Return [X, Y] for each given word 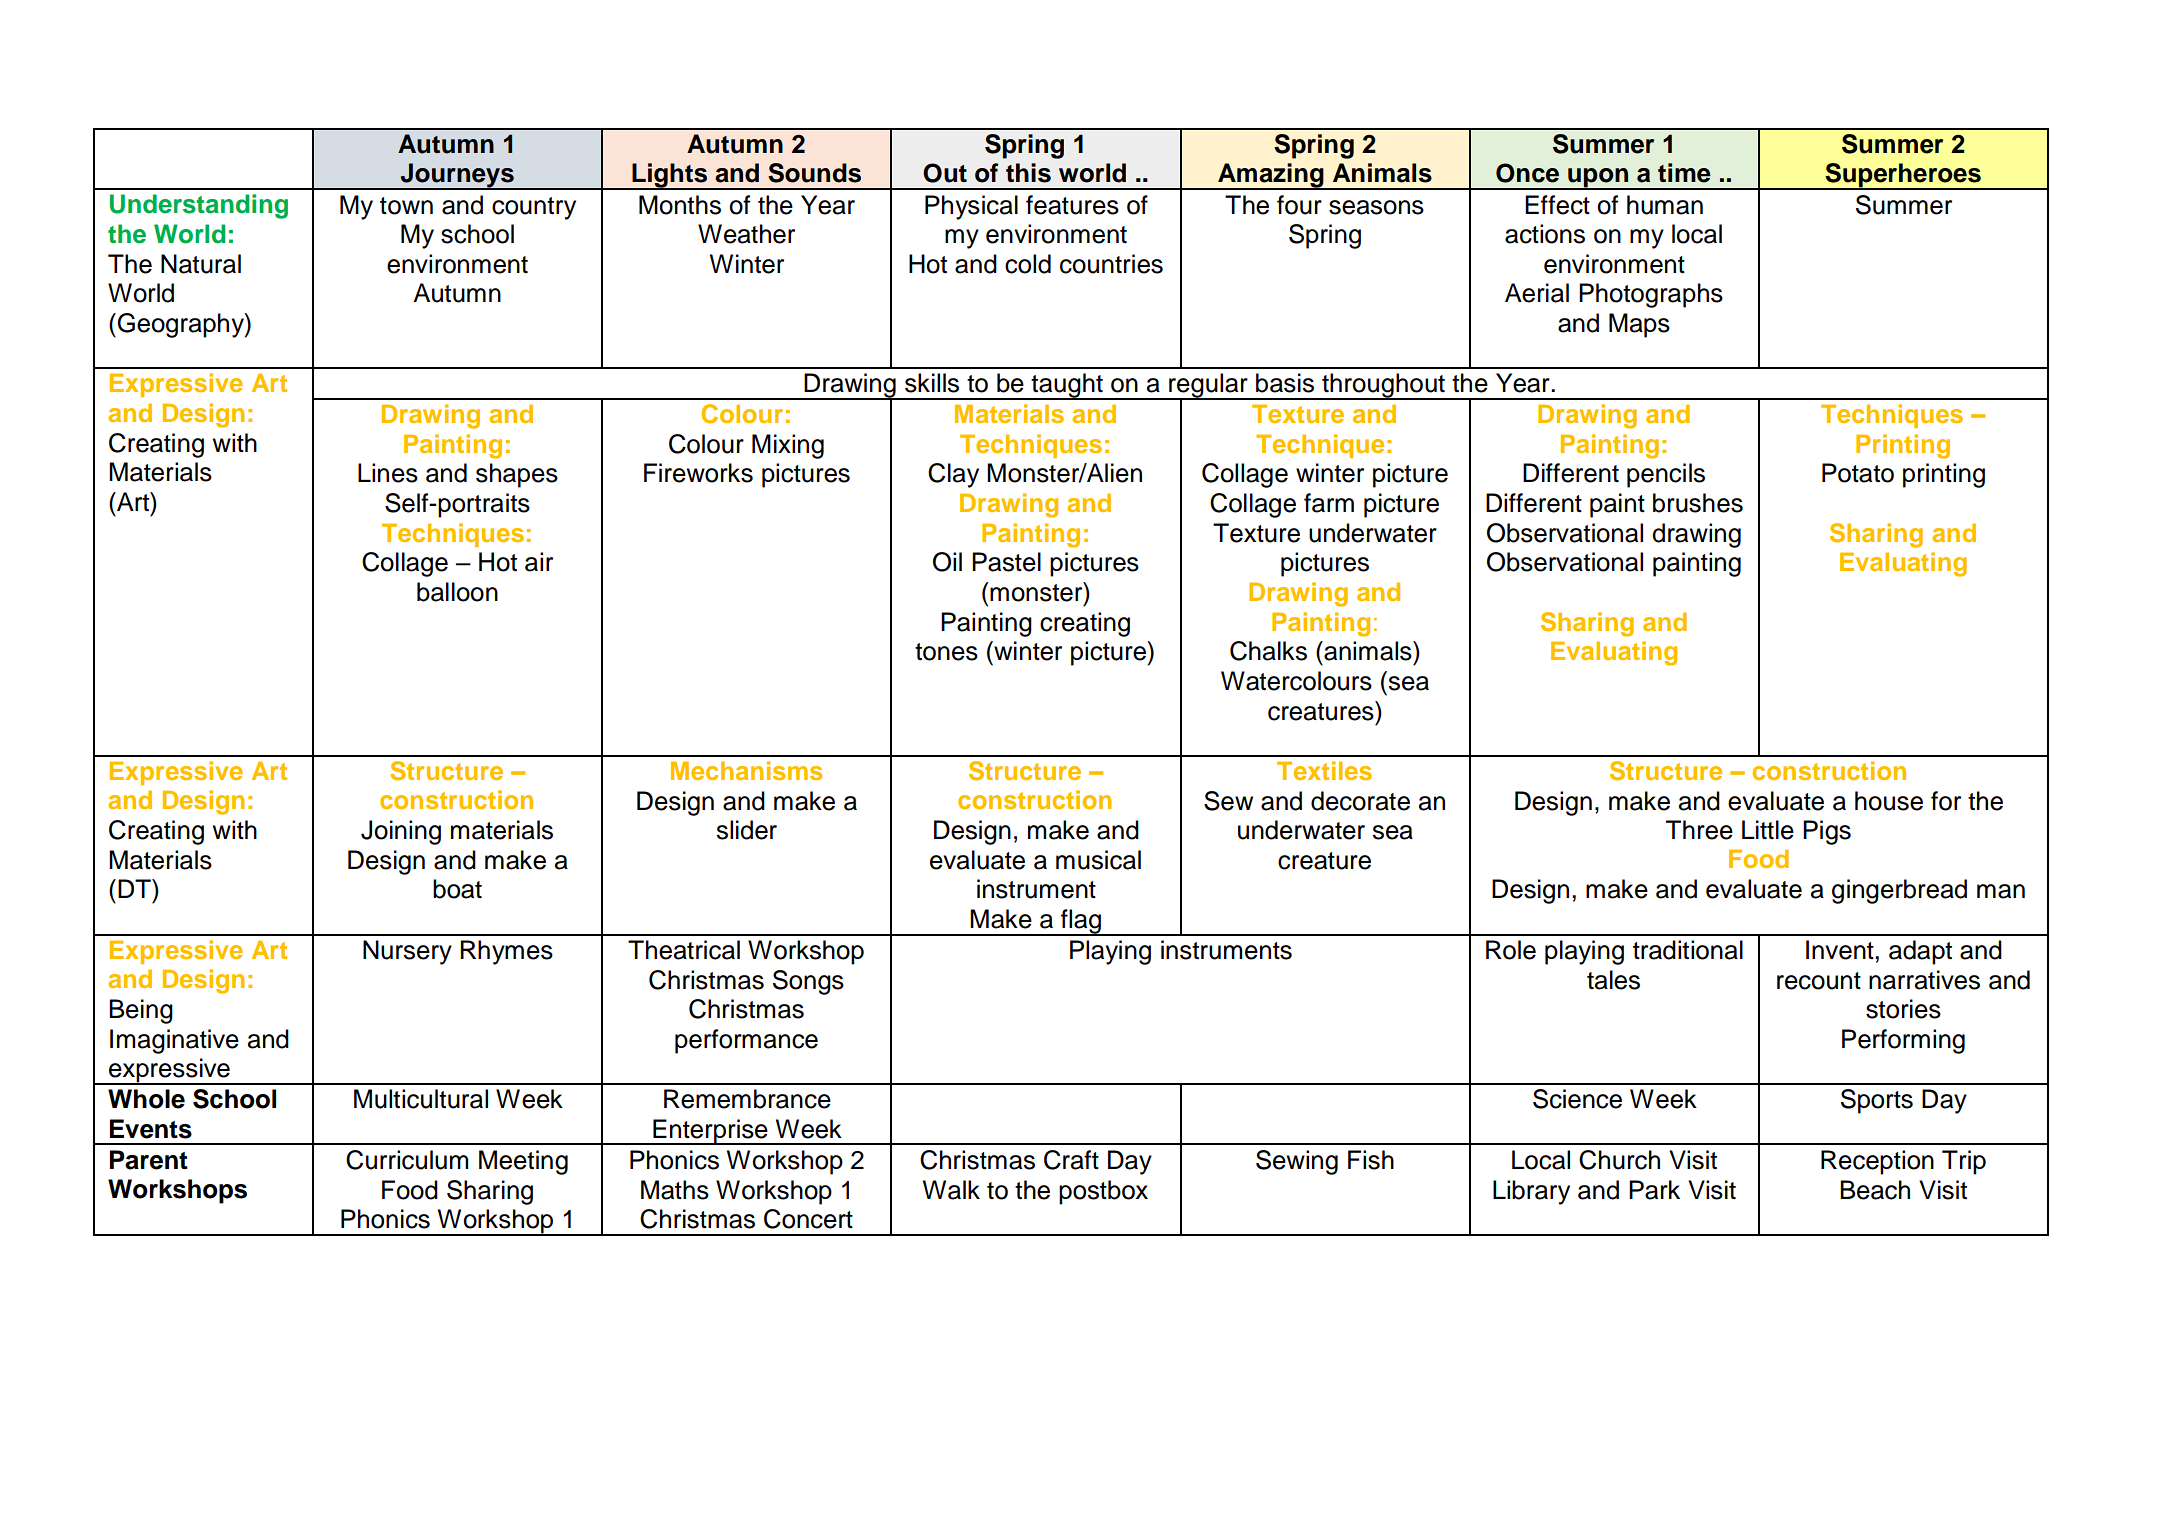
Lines [388, 473]
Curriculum [407, 1160]
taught [1067, 386]
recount [1819, 981]
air [539, 562]
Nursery [407, 952]
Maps [1639, 325]
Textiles [1324, 770]
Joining [401, 832]
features [1072, 205]
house [1889, 801]
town [406, 206]
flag [1081, 922]
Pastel [1006, 562]
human [1665, 205]
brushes [1698, 503]
